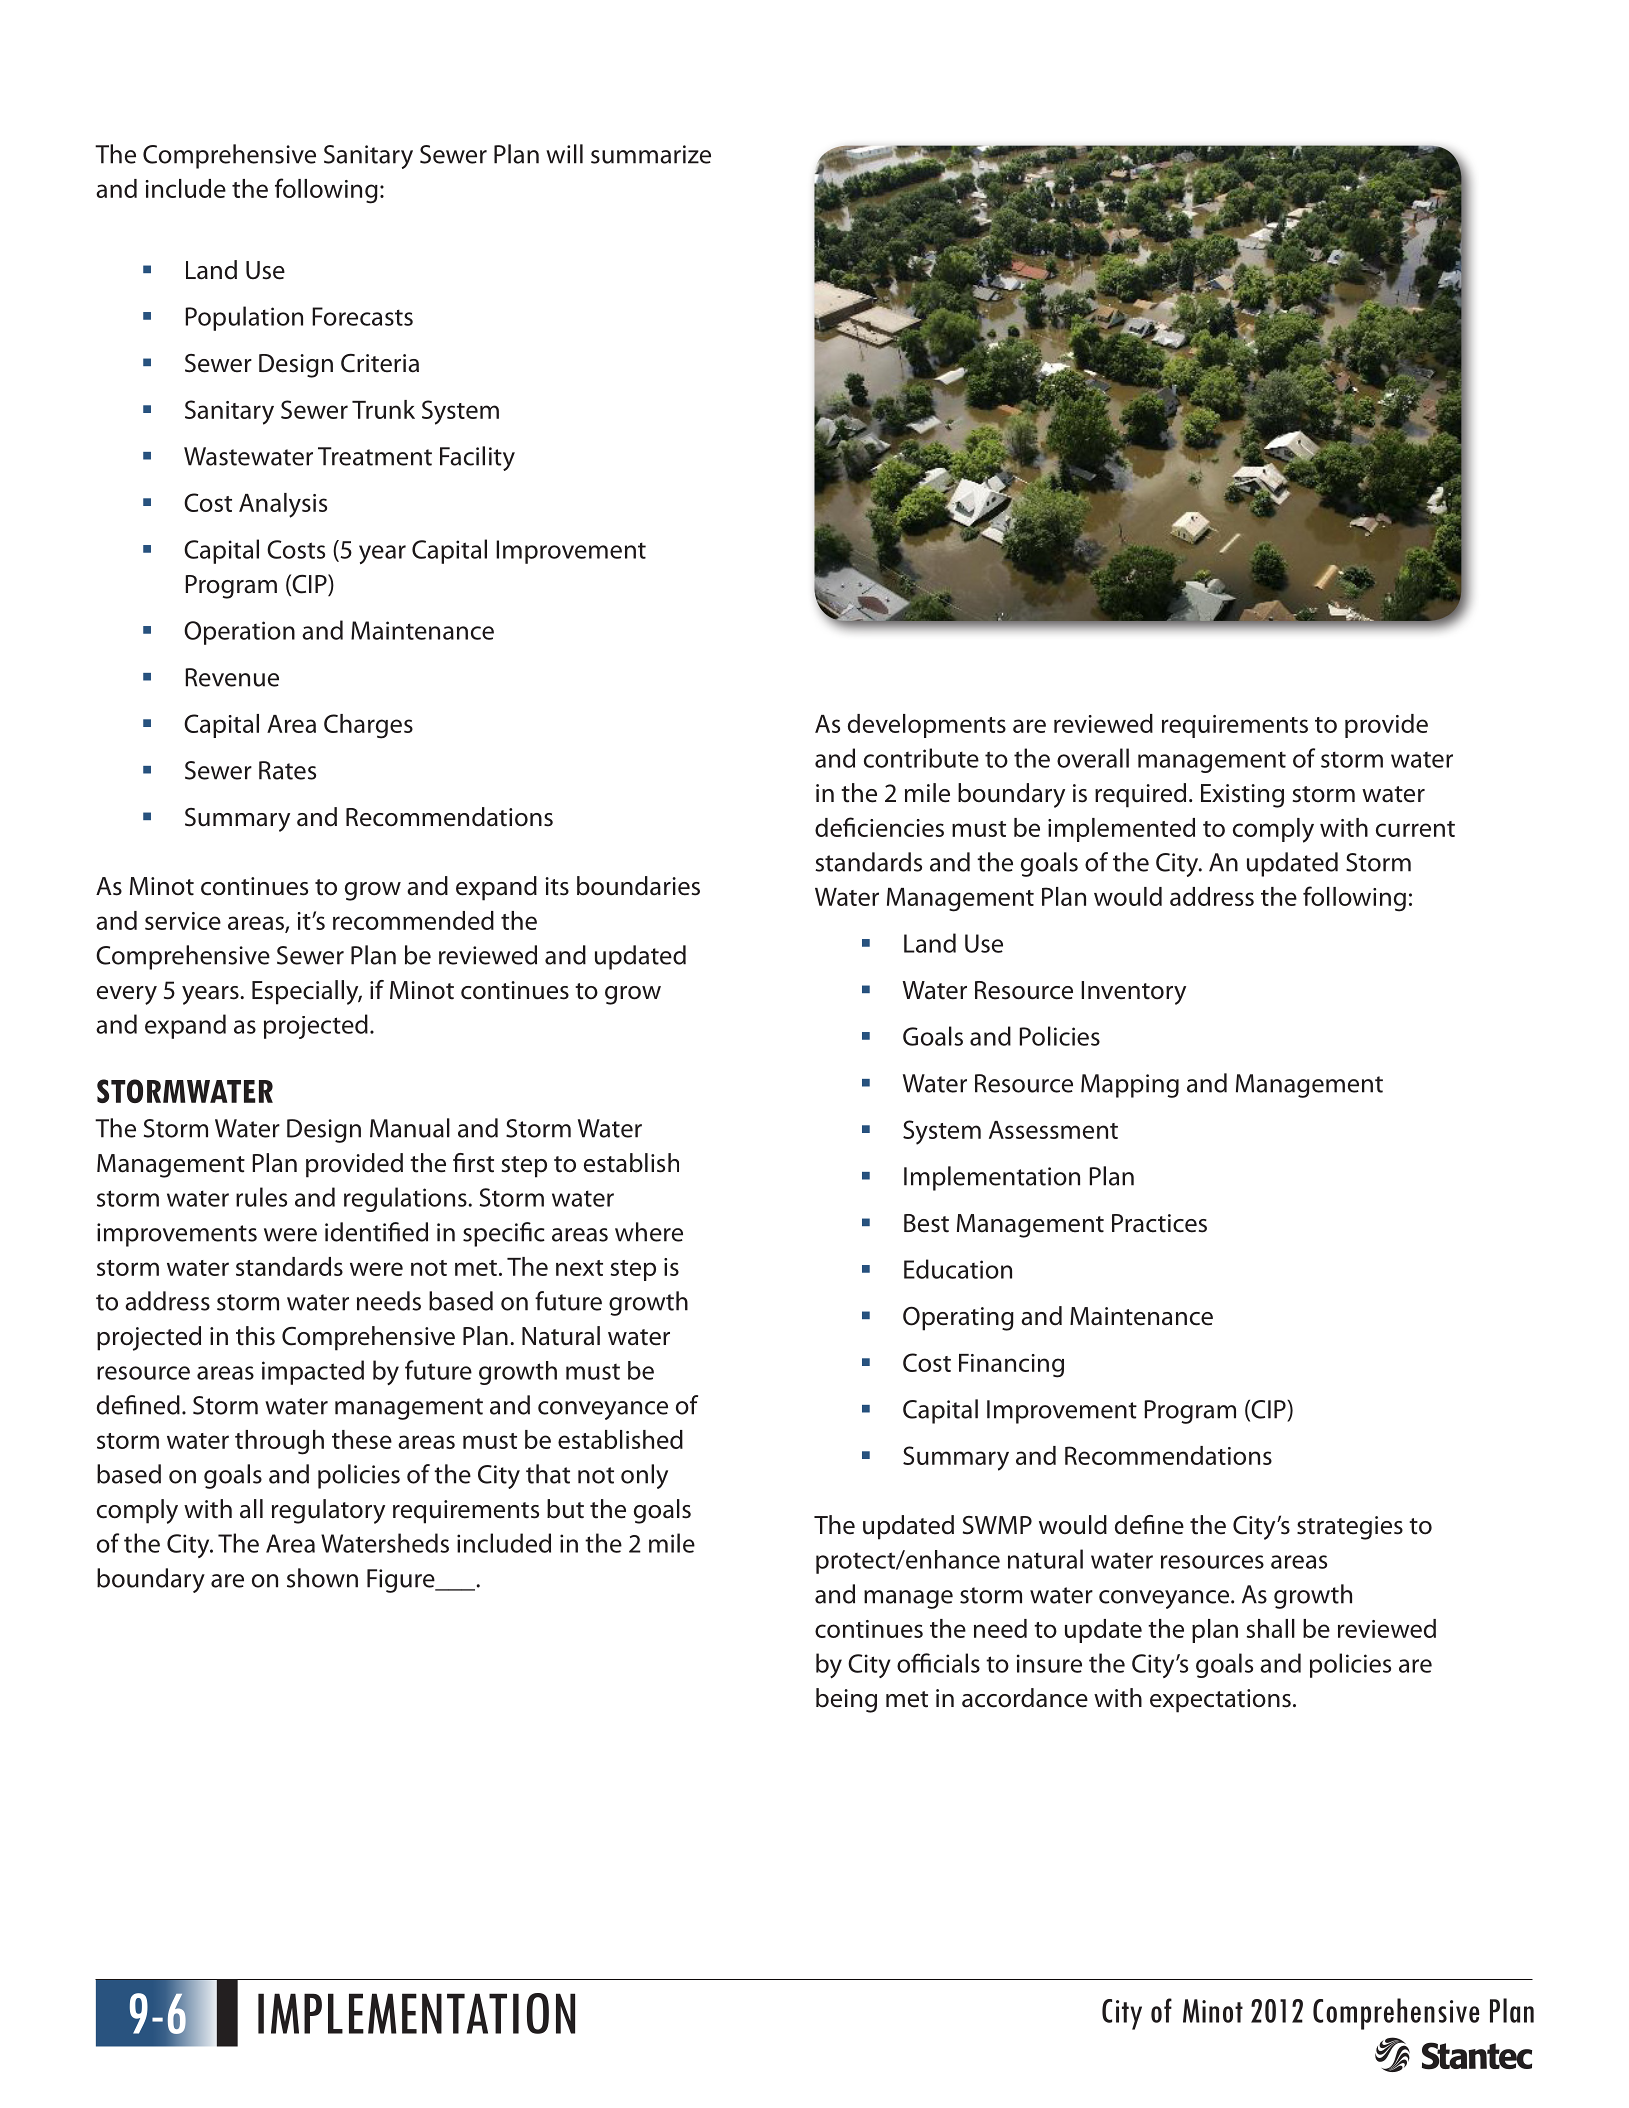 The image size is (1629, 2108). What do you see at coordinates (651, 154) in the screenshot?
I see `summarize` at bounding box center [651, 154].
